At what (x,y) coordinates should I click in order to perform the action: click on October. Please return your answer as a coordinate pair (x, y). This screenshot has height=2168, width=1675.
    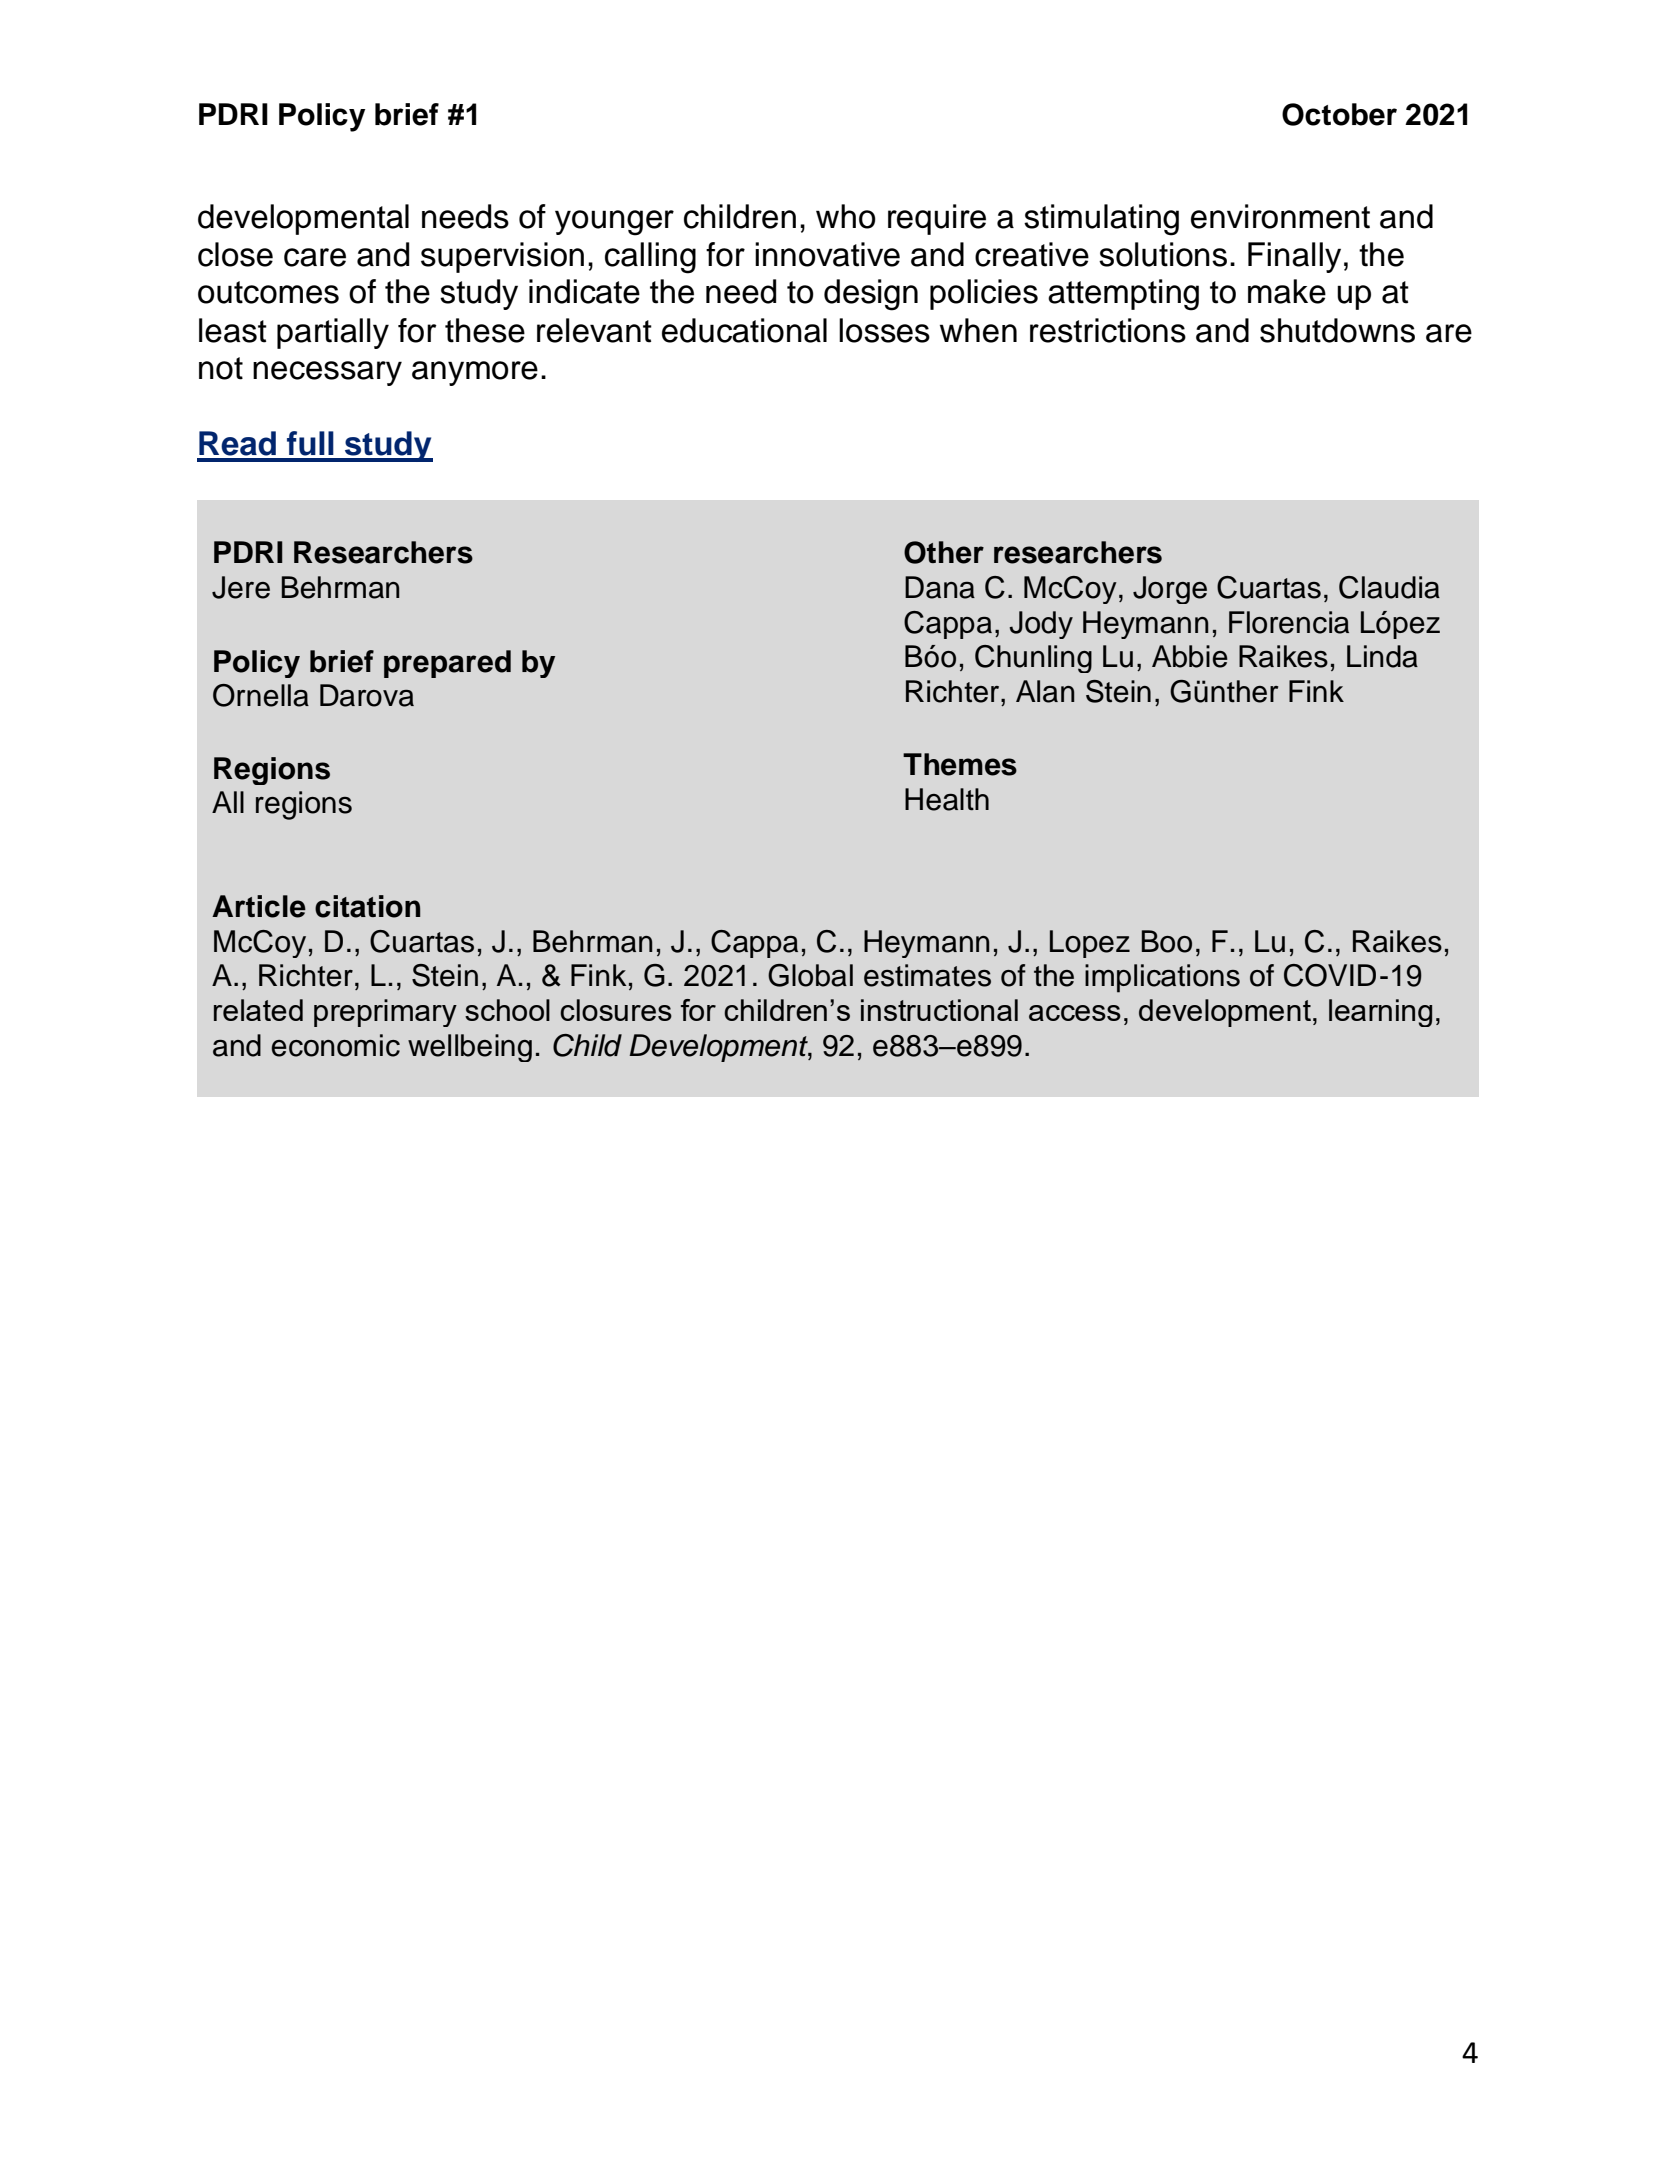
    Looking at the image, I should click on (1339, 114).
